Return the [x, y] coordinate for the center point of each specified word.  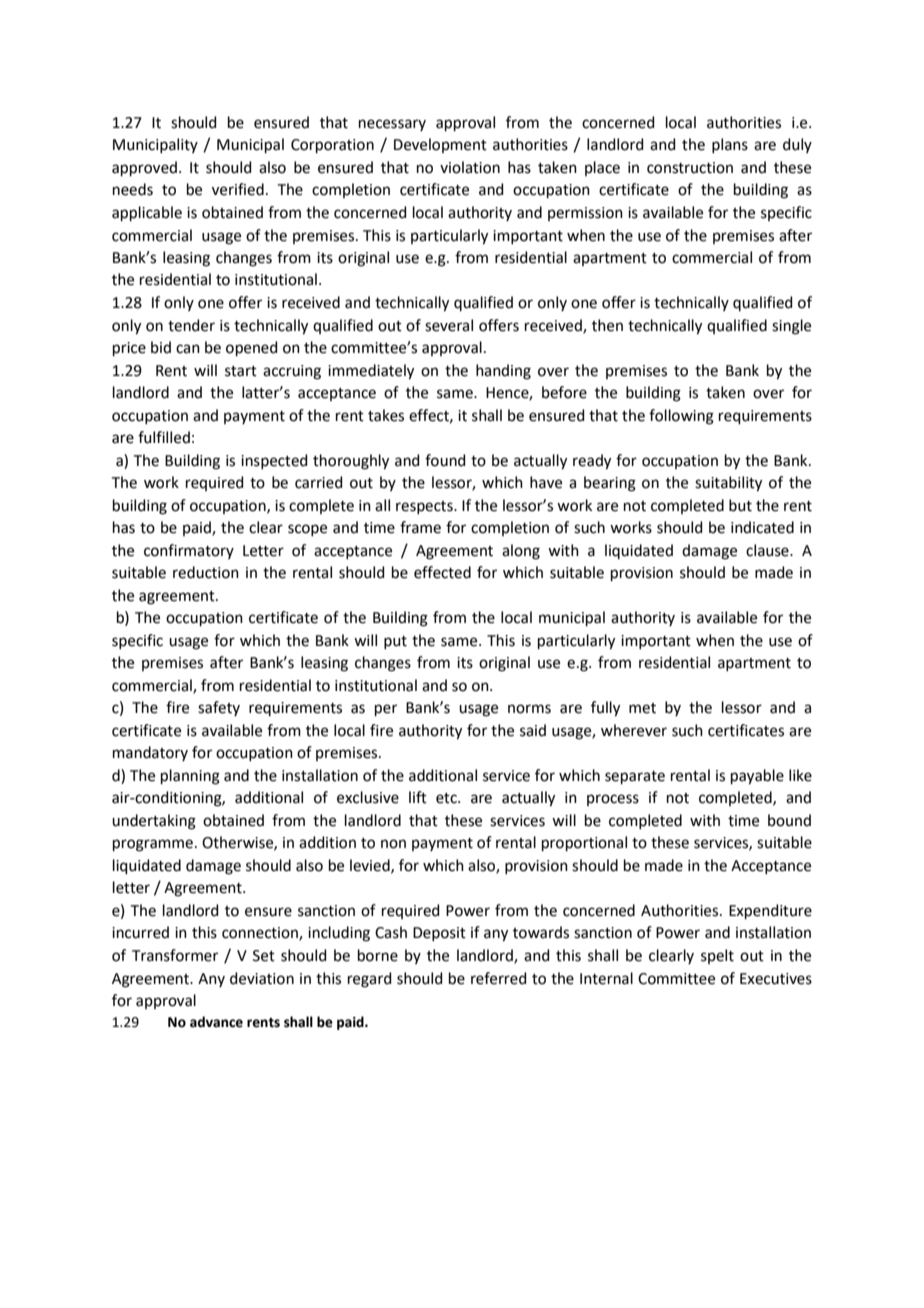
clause [768, 550]
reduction [206, 572]
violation [470, 167]
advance [216, 1022]
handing [503, 372]
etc [447, 798]
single [791, 327]
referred [499, 978]
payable [757, 777]
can [188, 349]
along [521, 552]
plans [730, 145]
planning [190, 777]
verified [238, 189]
